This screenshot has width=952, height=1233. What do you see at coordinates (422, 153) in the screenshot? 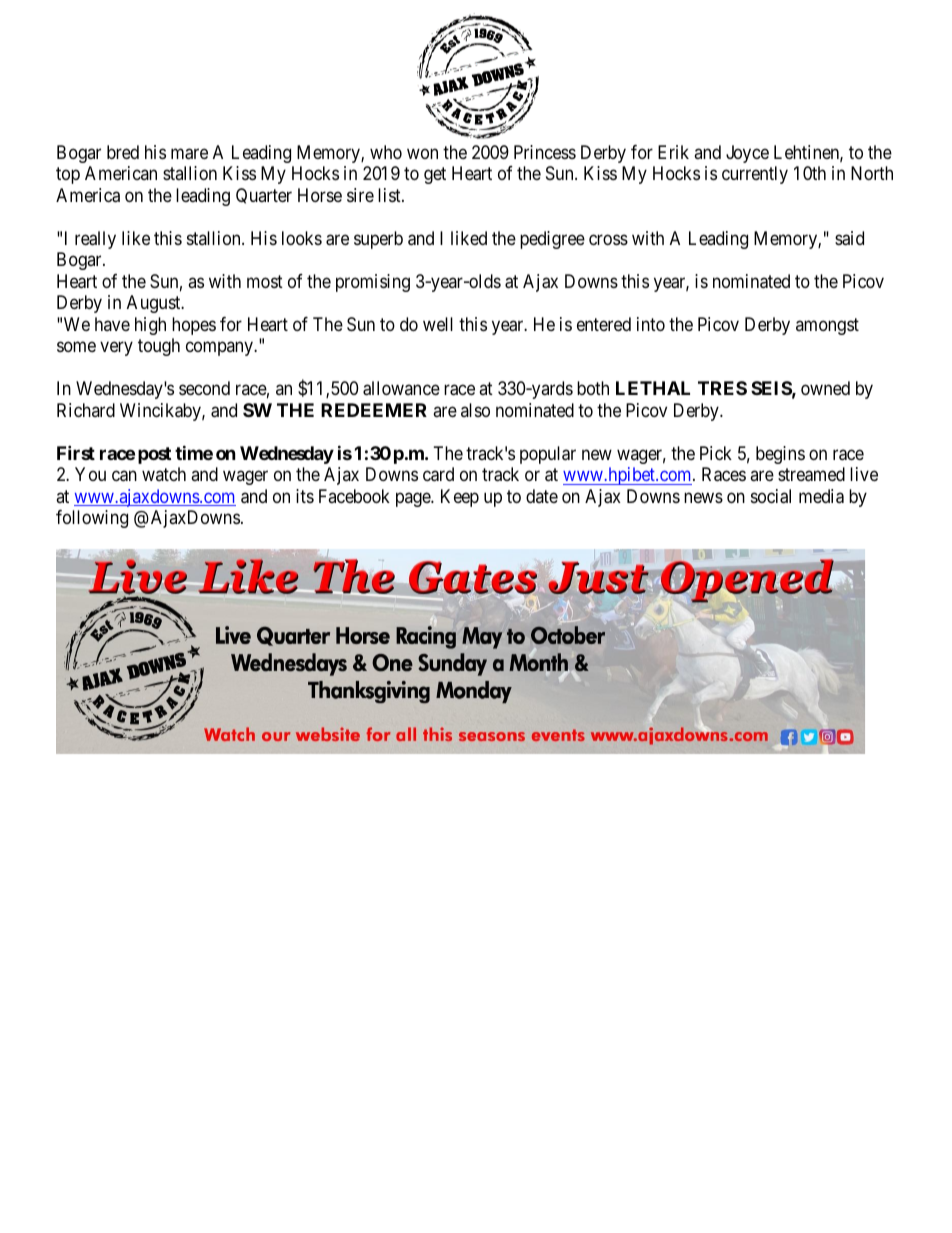
I see `won` at bounding box center [422, 153].
